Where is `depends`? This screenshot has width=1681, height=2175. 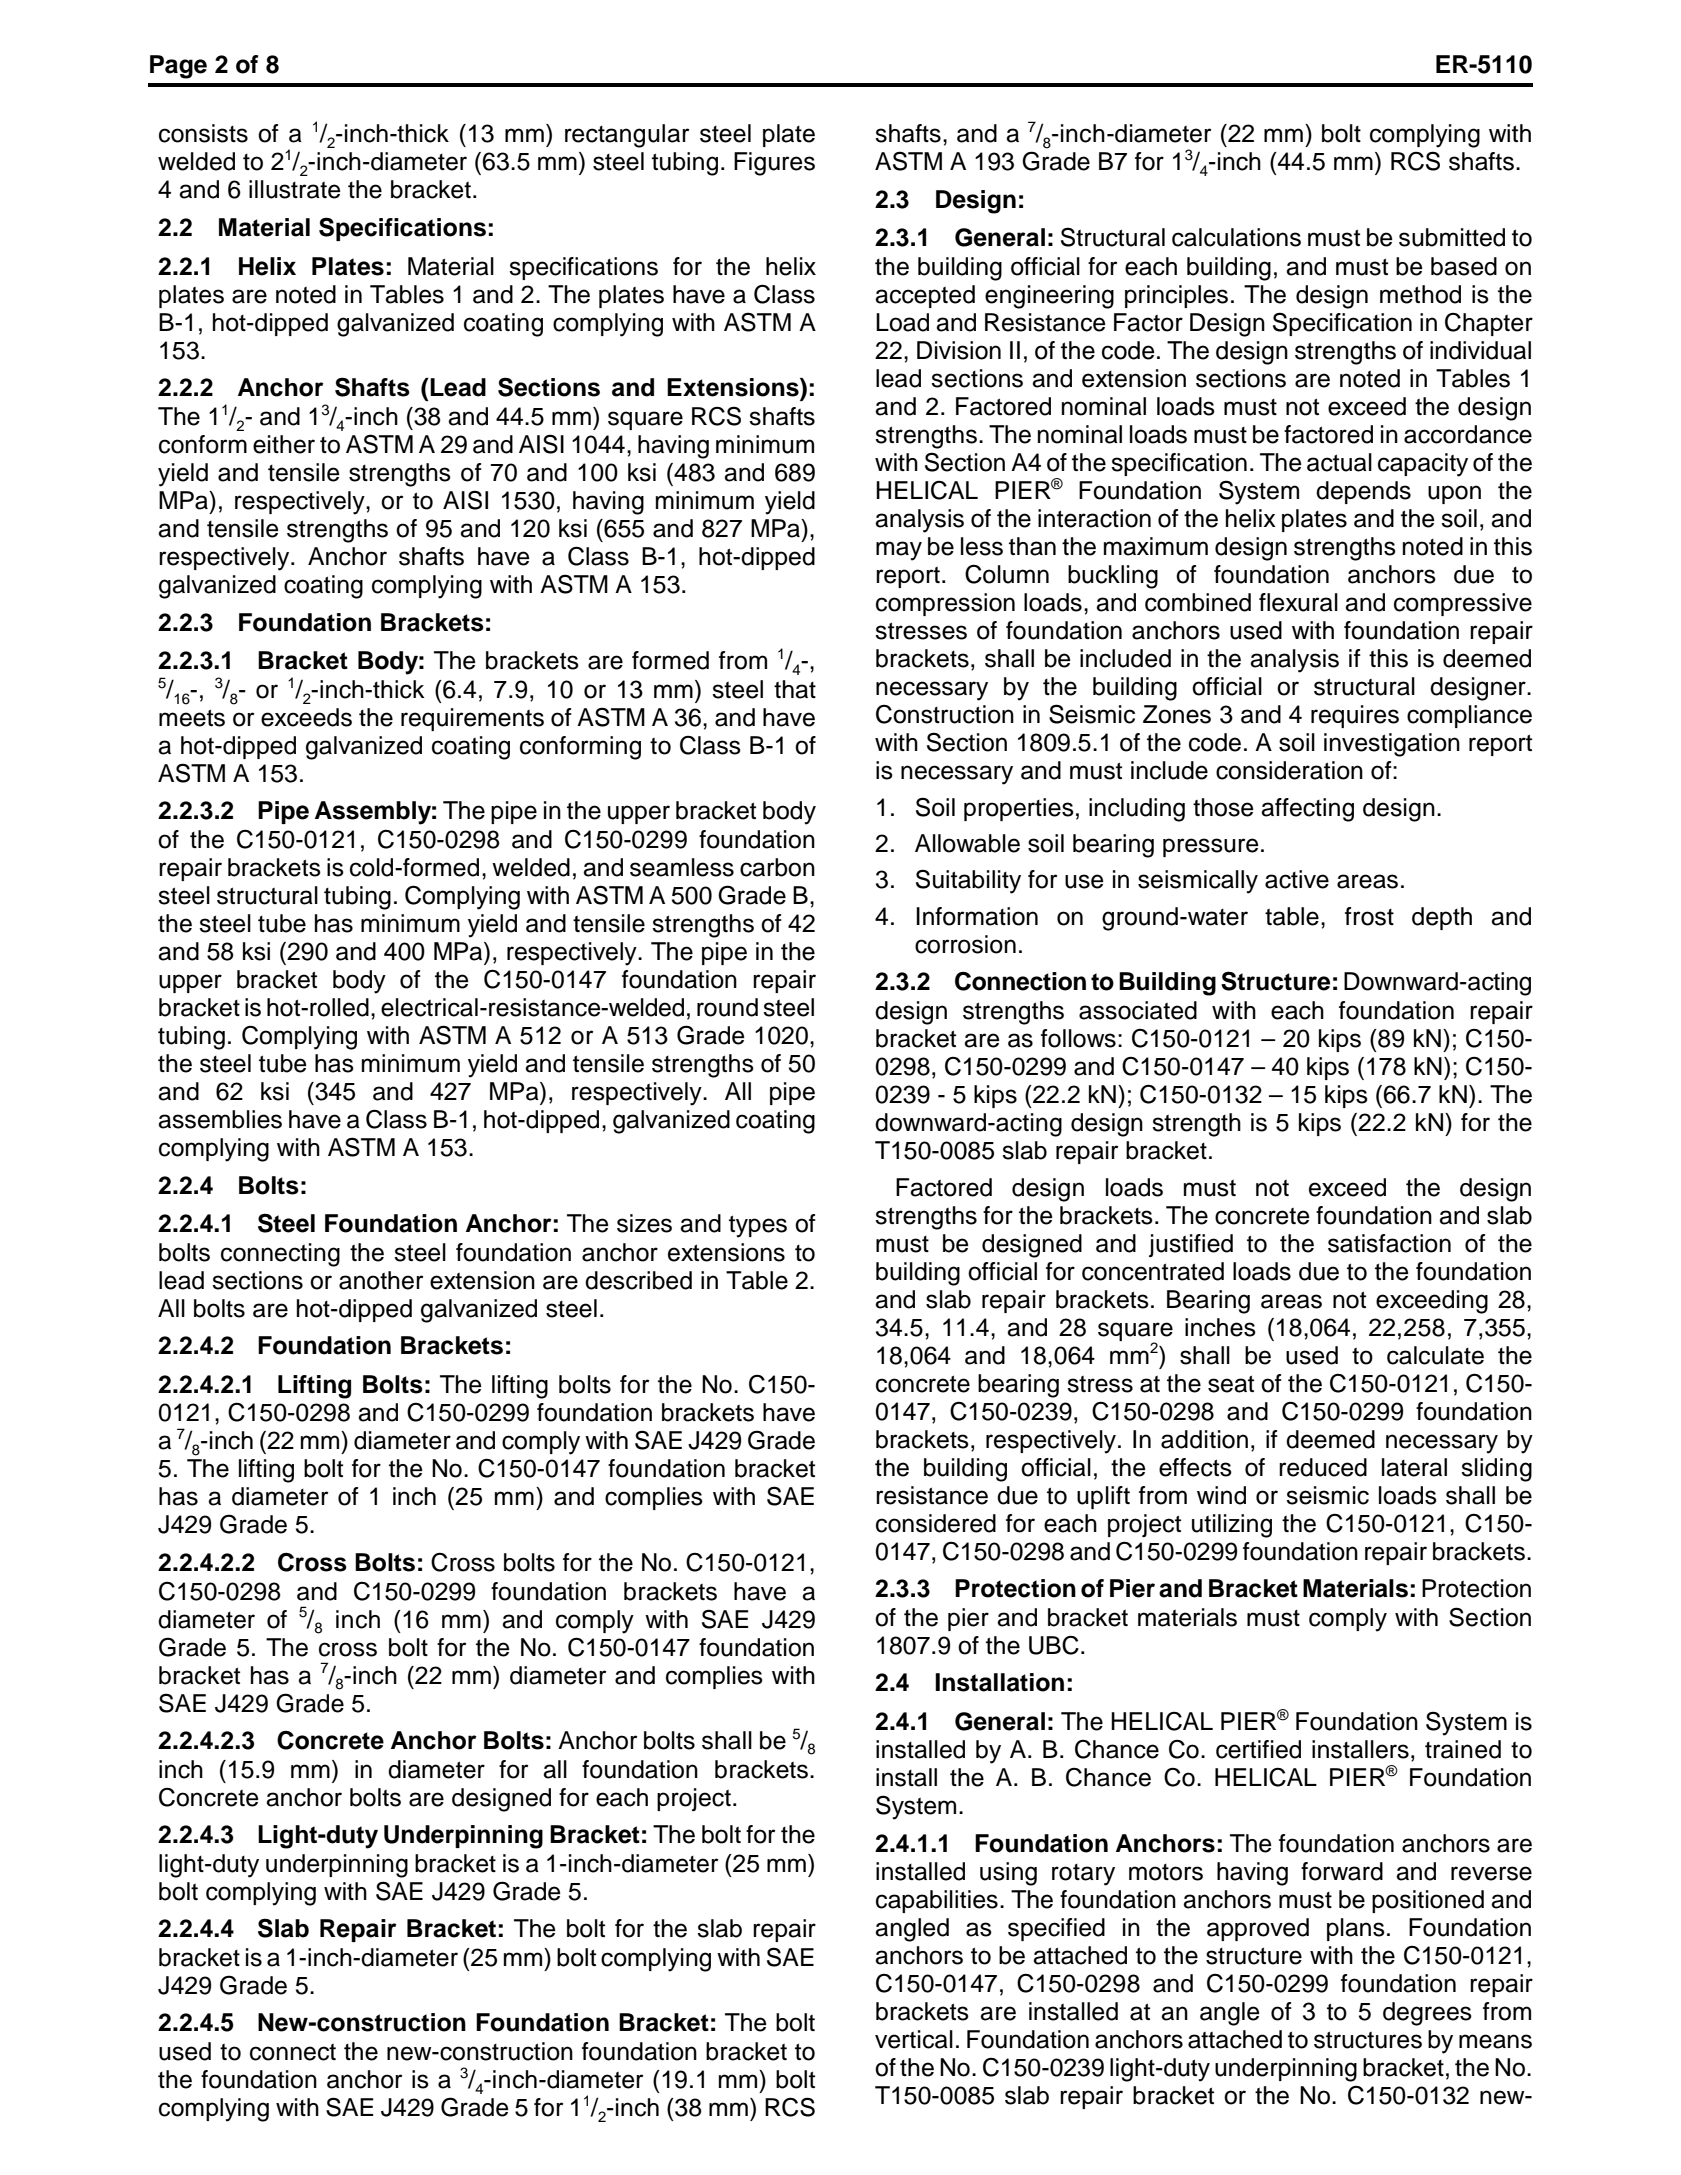
depends is located at coordinates (1363, 492).
